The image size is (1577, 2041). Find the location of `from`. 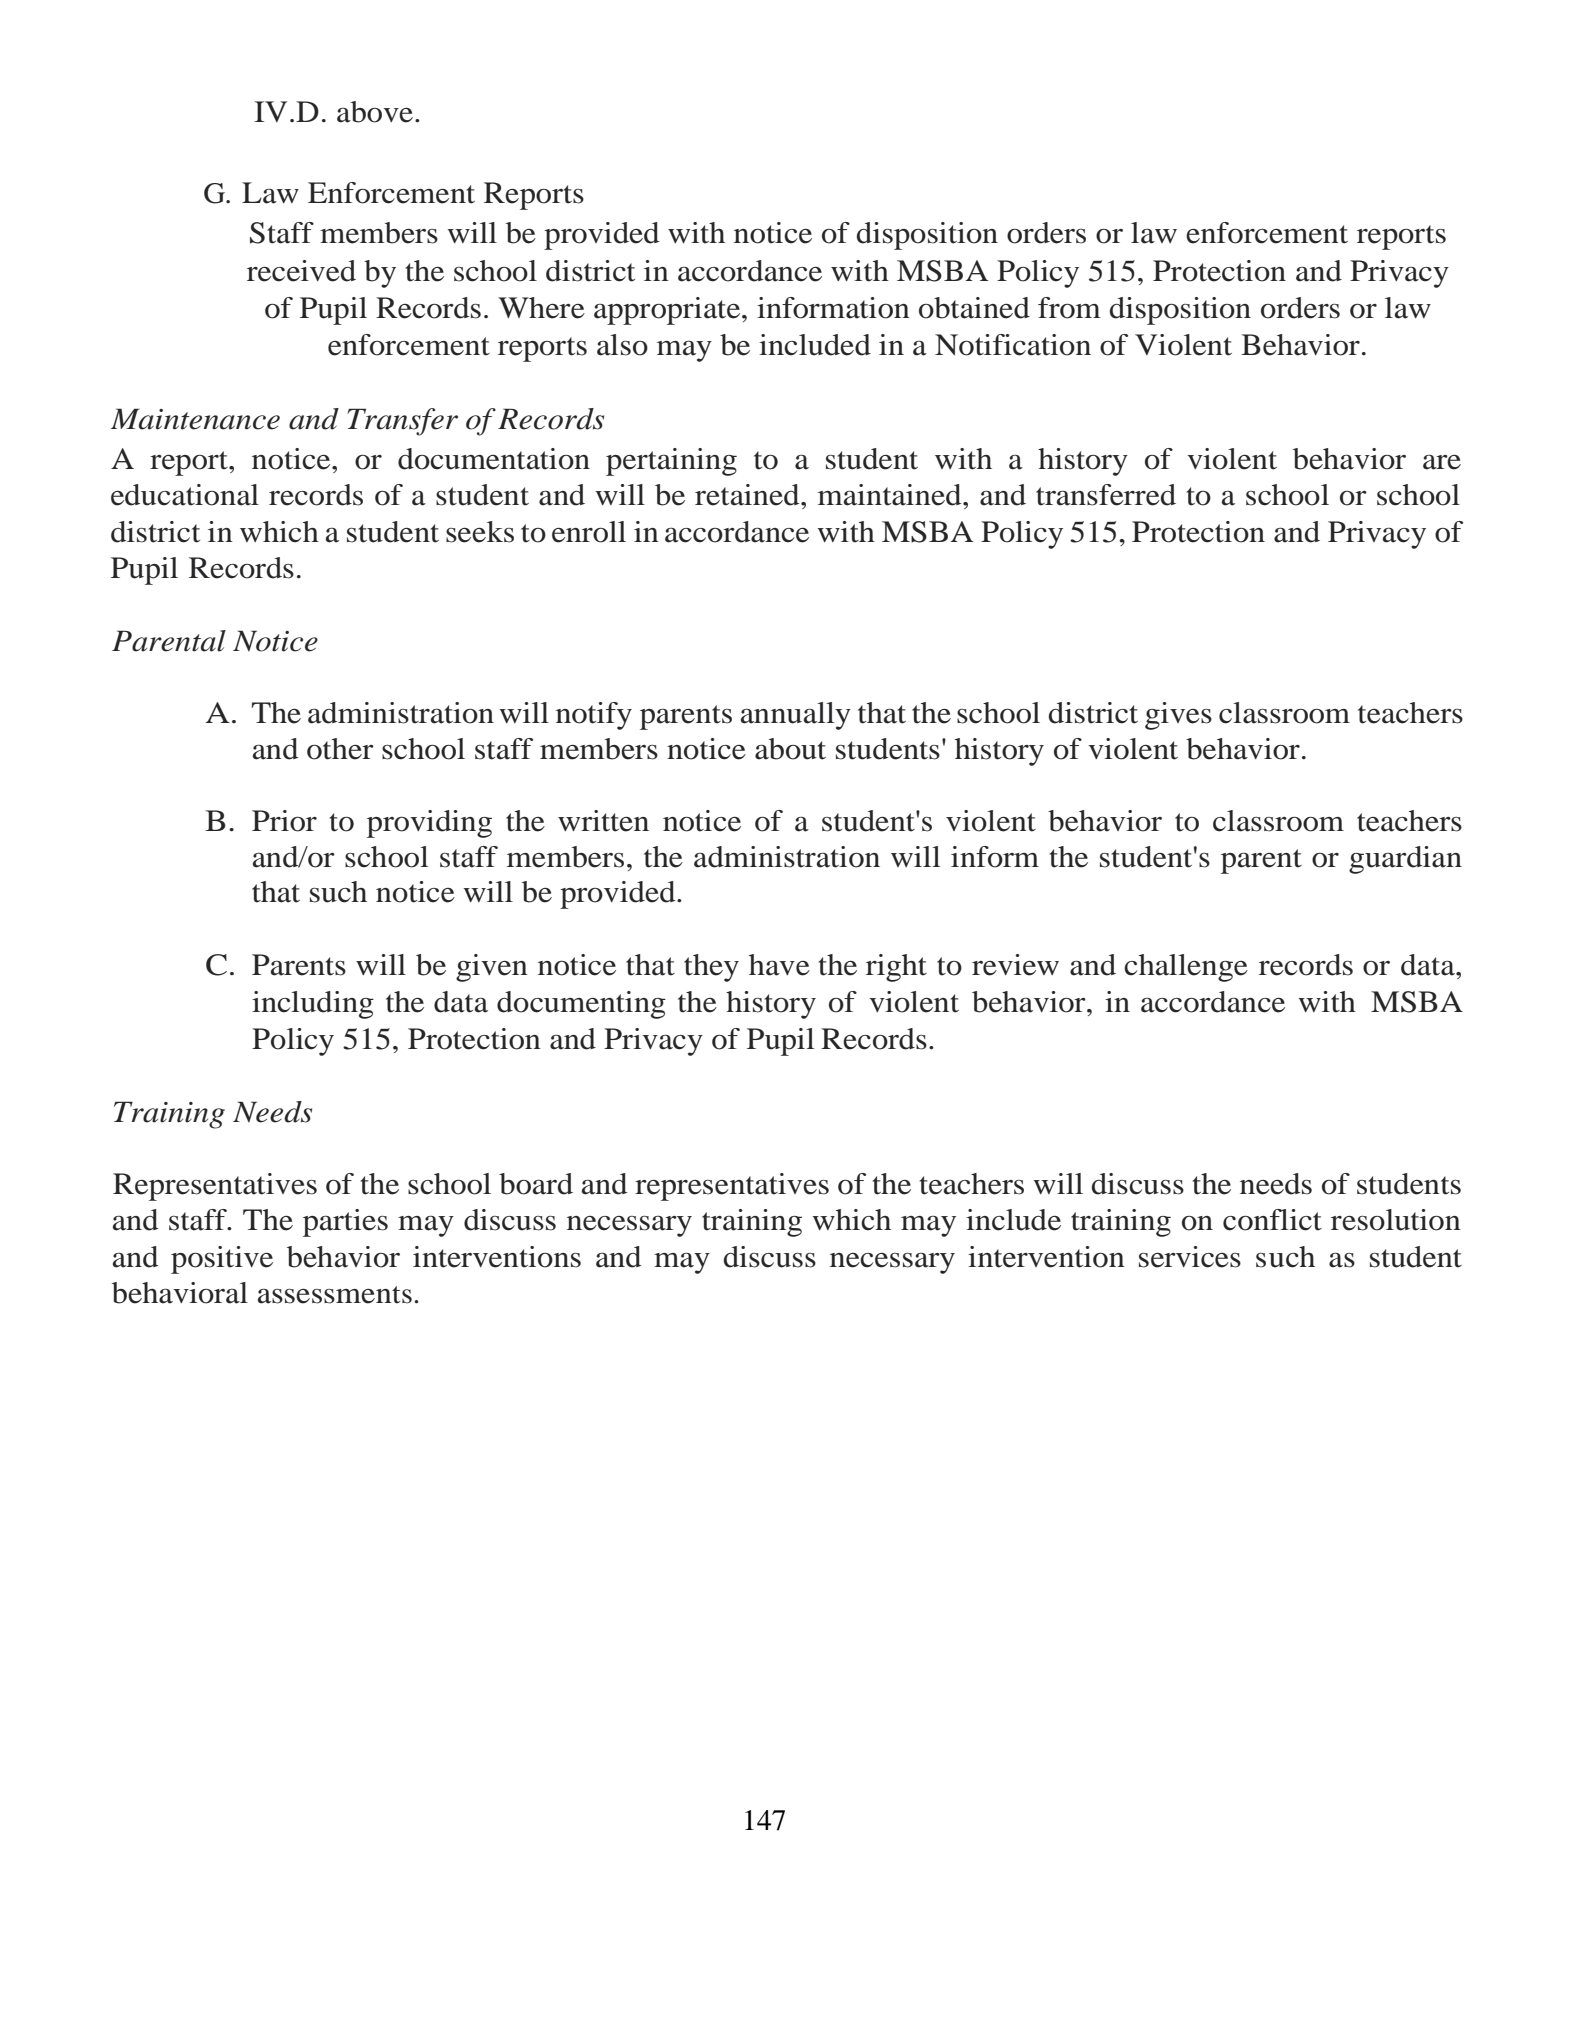

from is located at coordinates (1069, 308).
